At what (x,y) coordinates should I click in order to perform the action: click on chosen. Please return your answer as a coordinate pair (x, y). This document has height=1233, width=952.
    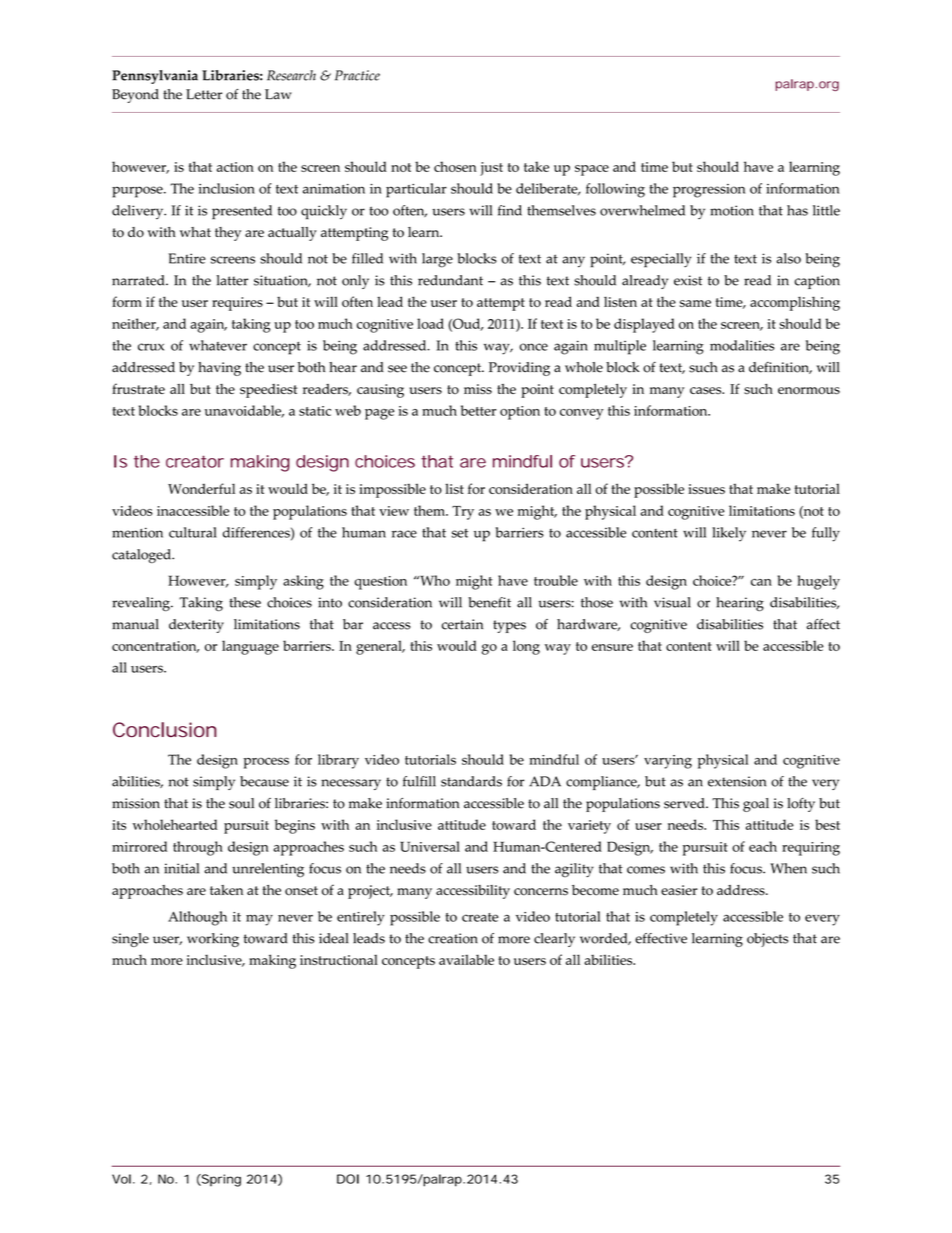
    Looking at the image, I should click on (455, 166).
